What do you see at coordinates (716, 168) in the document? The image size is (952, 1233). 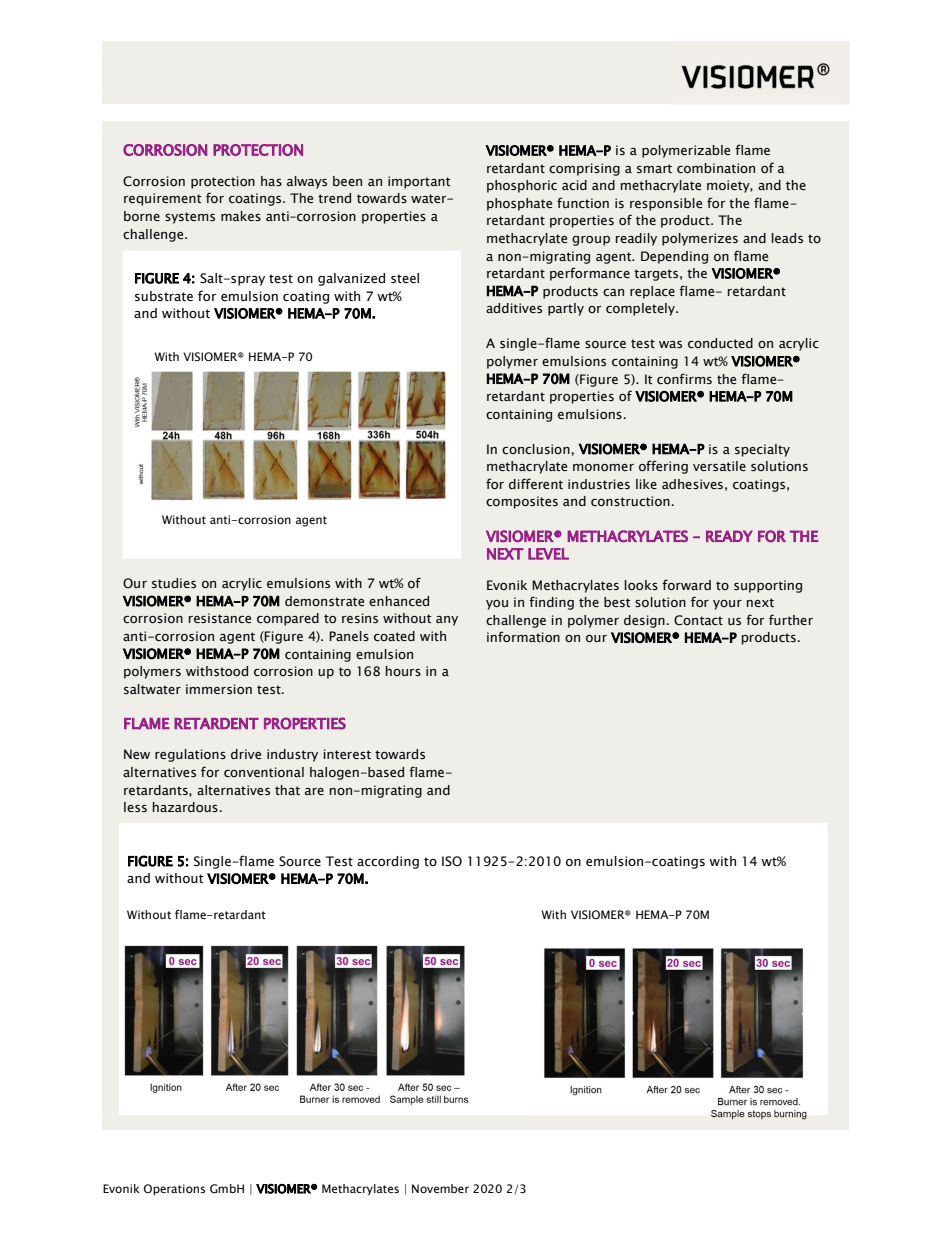 I see `combination` at bounding box center [716, 168].
